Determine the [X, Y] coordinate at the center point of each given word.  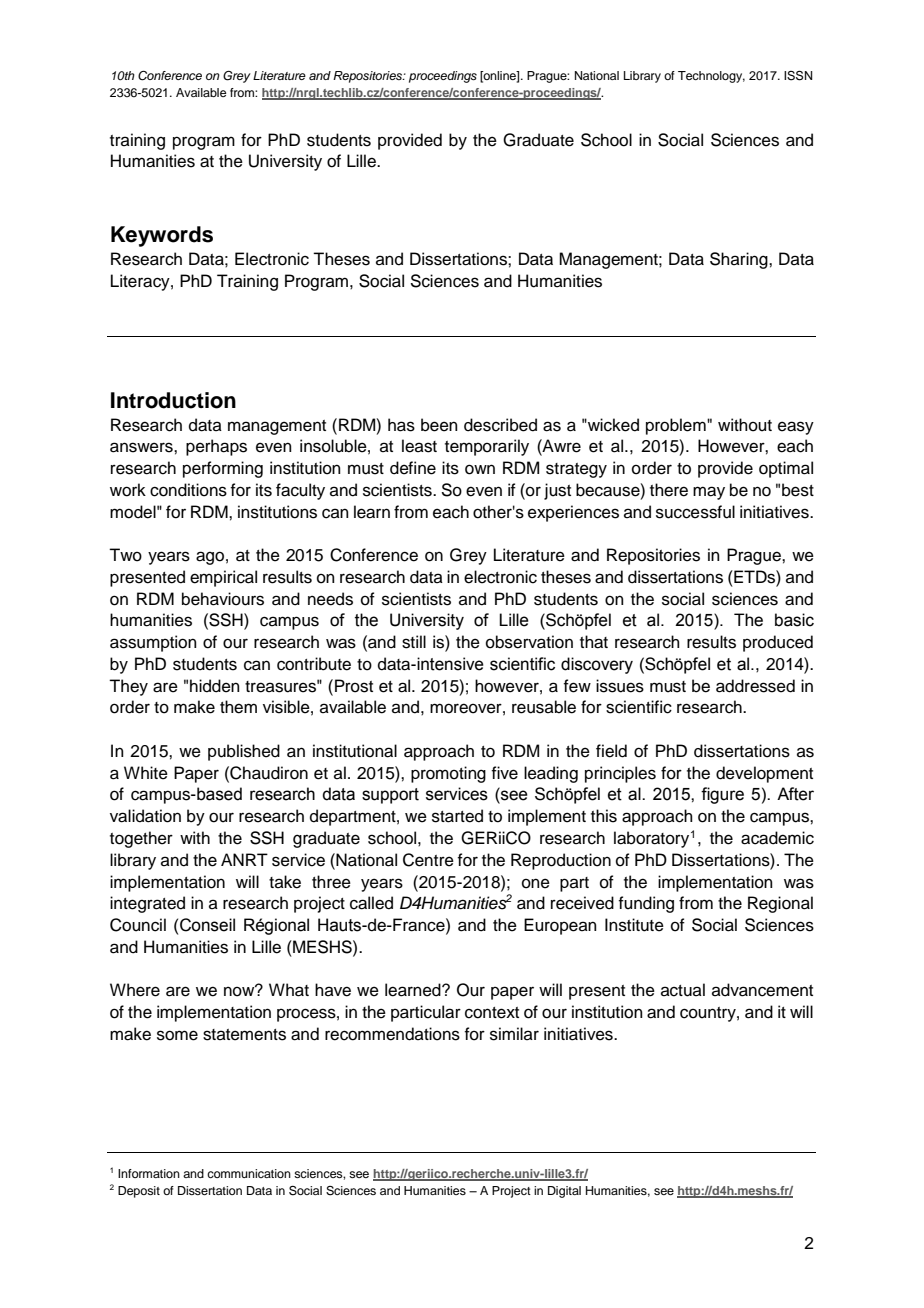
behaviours [223, 599]
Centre [428, 860]
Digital [564, 1192]
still [414, 642]
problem [677, 426]
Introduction [173, 400]
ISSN [798, 76]
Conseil [207, 925]
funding [646, 904]
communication [249, 1173]
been [439, 425]
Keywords [162, 236]
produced [778, 643]
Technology [711, 77]
